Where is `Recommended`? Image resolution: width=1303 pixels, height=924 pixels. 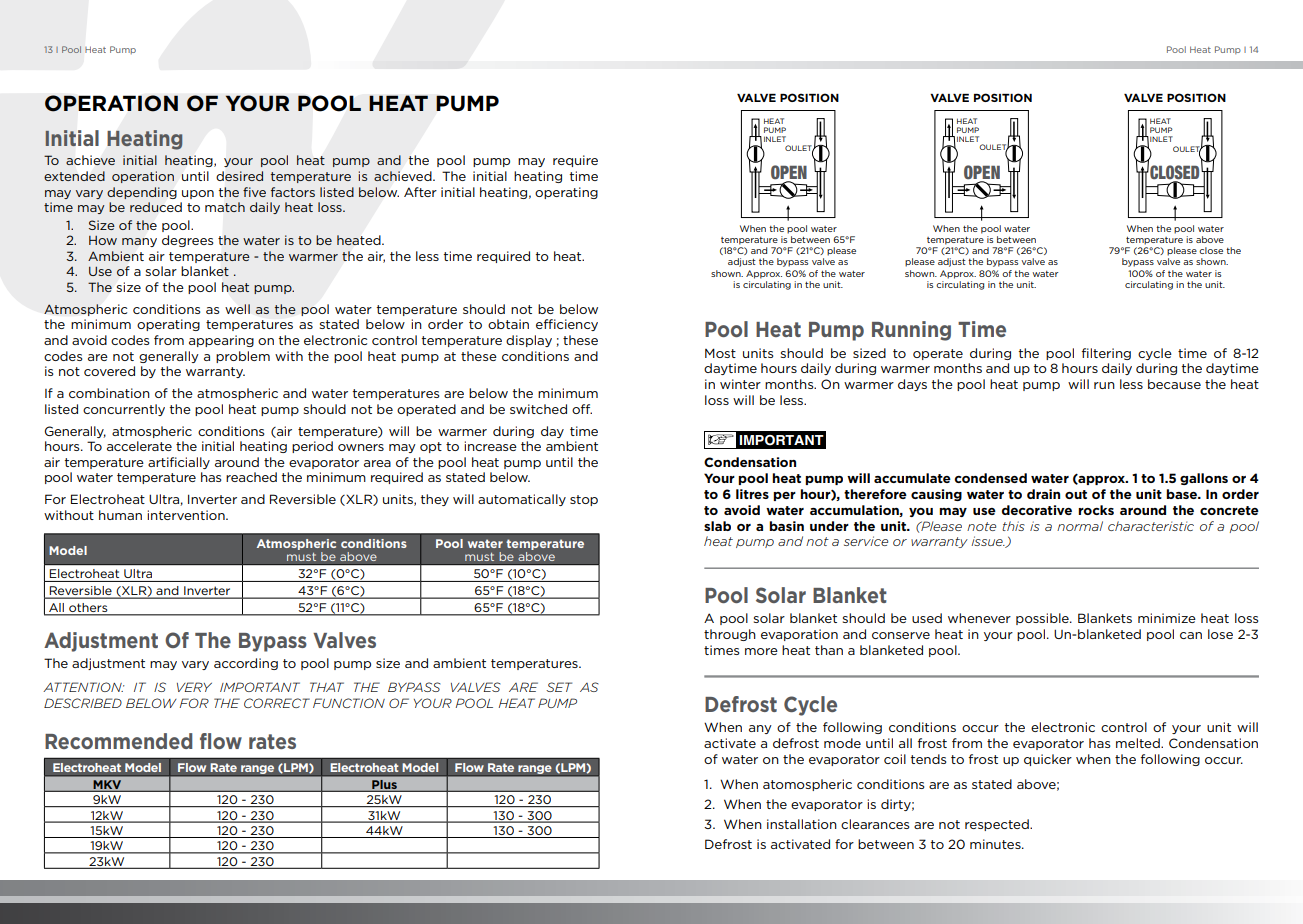 Recommended is located at coordinates (118, 741).
